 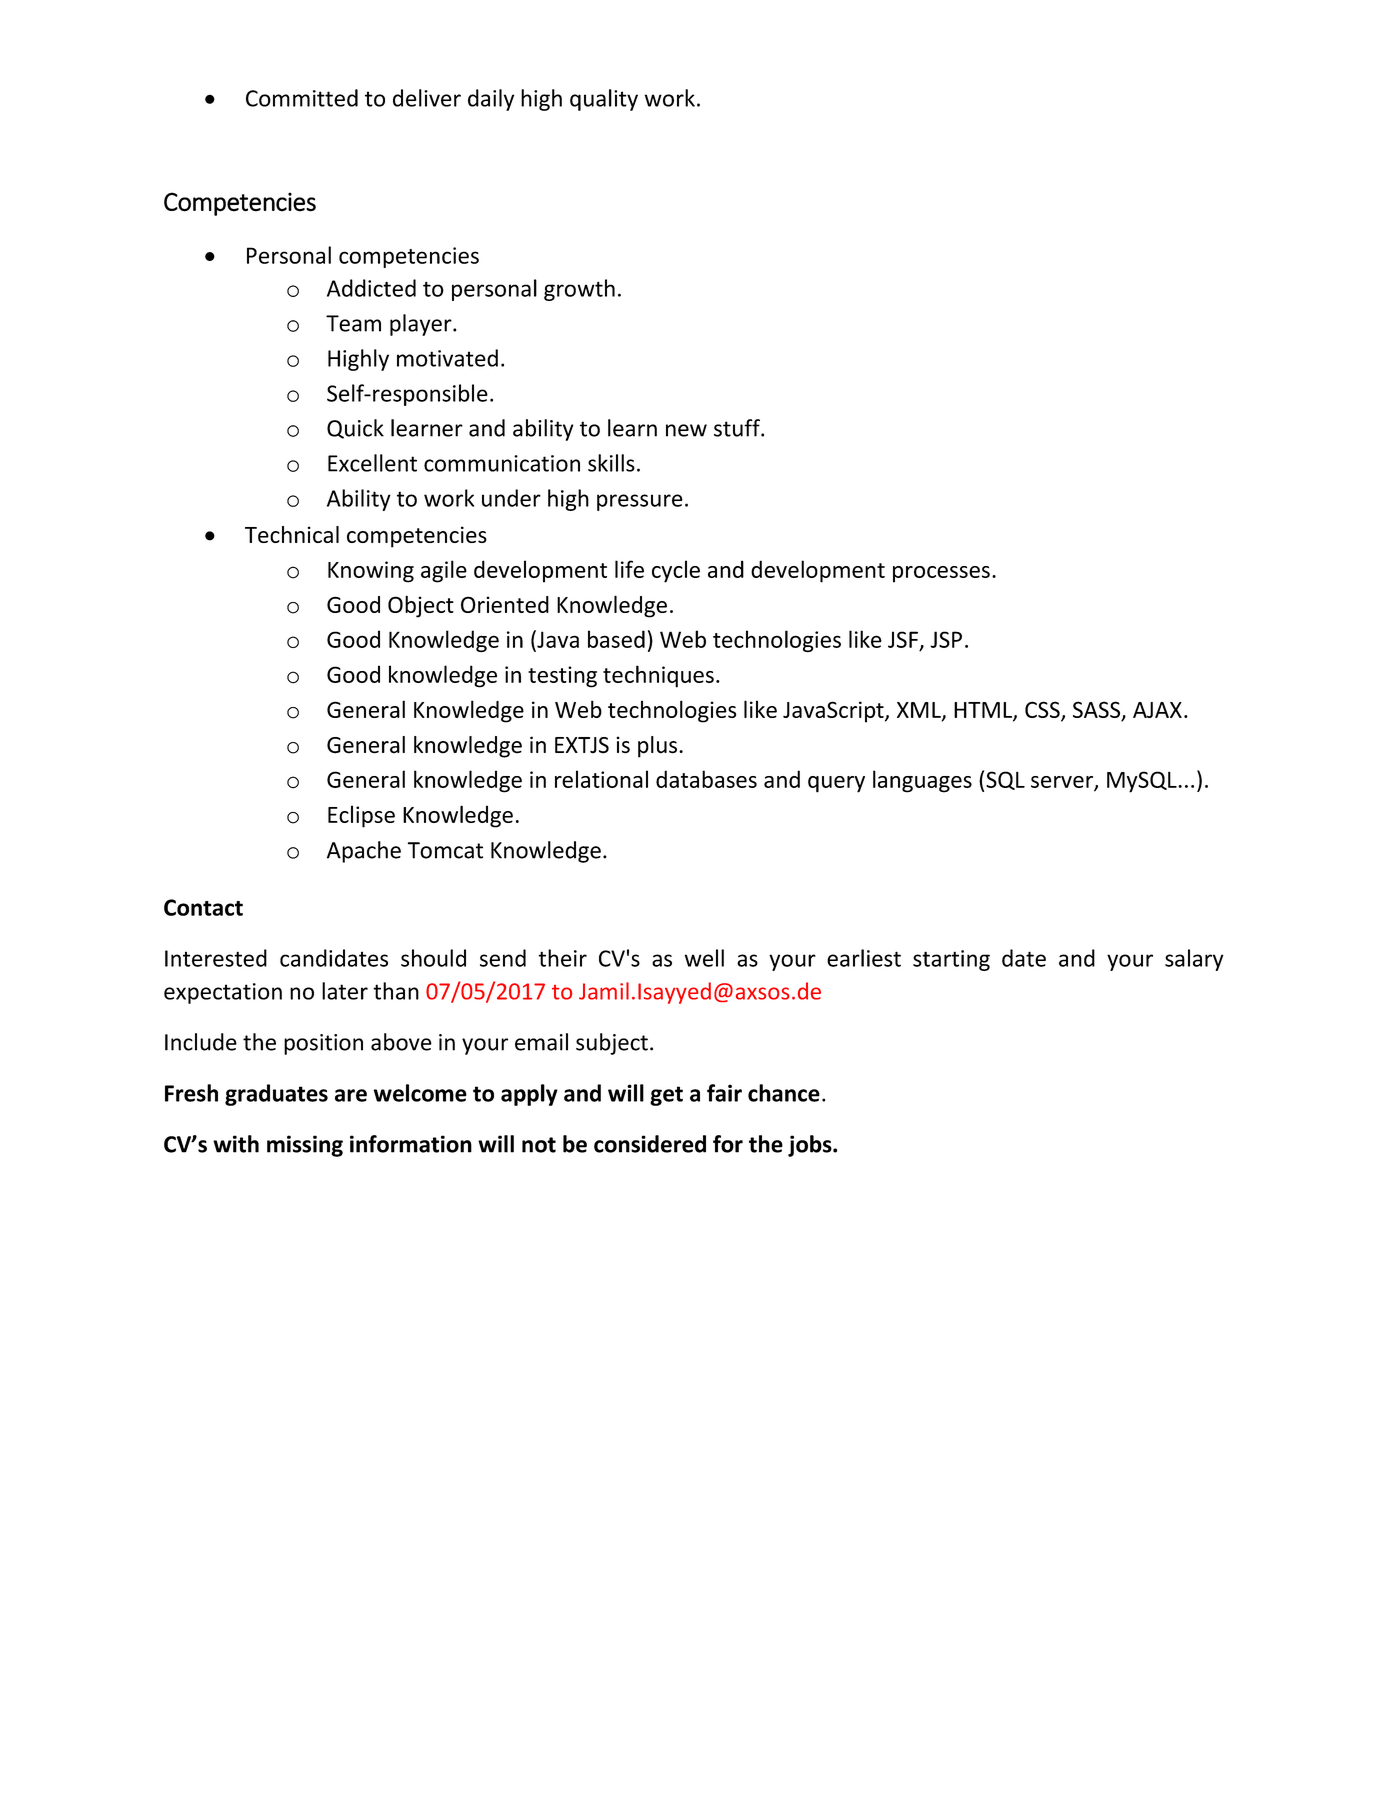 I want to click on jobs, so click(x=811, y=1146).
